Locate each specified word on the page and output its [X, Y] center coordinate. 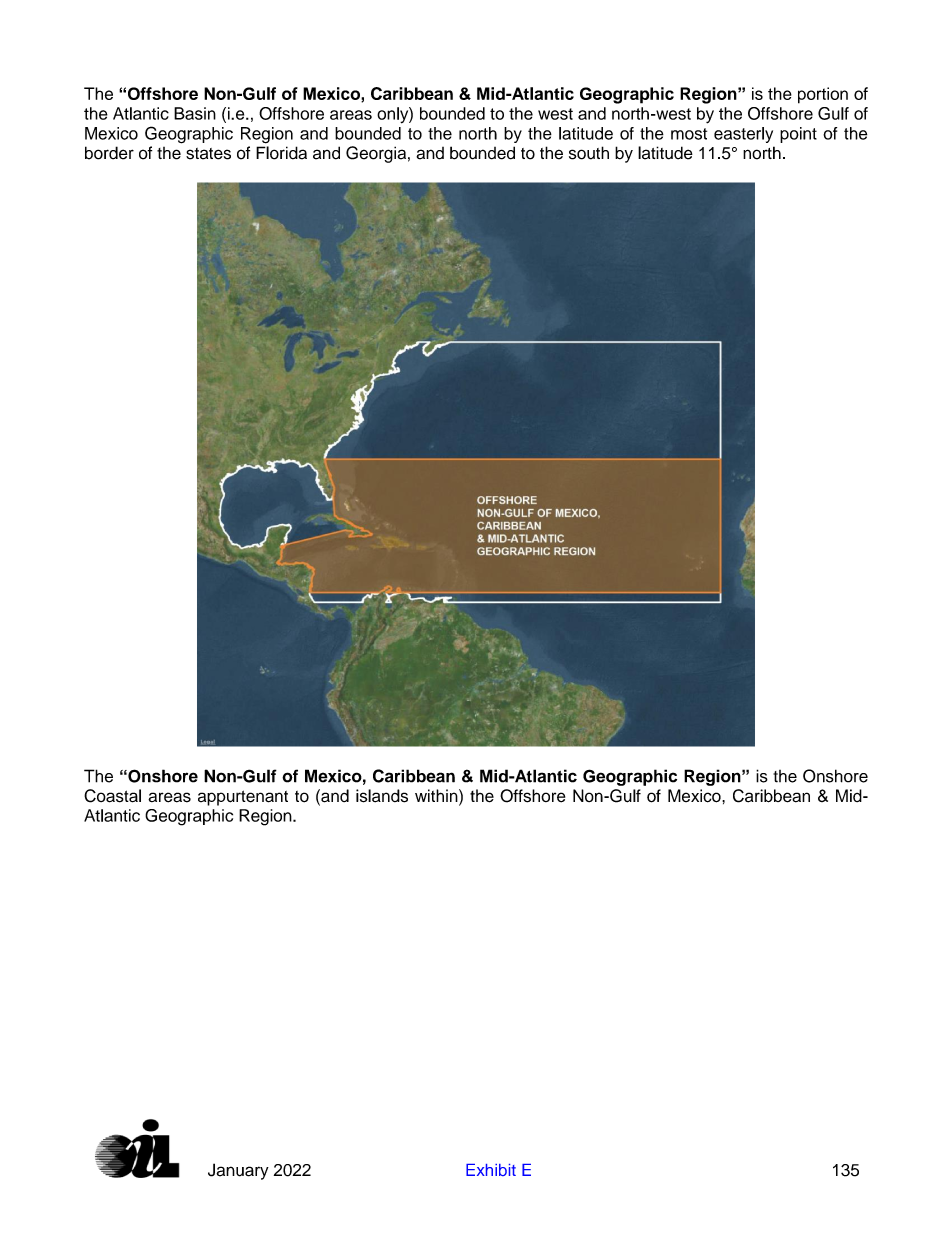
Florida [281, 153]
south [589, 153]
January [238, 1171]
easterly [743, 135]
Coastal [112, 796]
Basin [195, 113]
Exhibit [491, 1170]
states [208, 154]
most [689, 134]
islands [382, 796]
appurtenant [243, 798]
